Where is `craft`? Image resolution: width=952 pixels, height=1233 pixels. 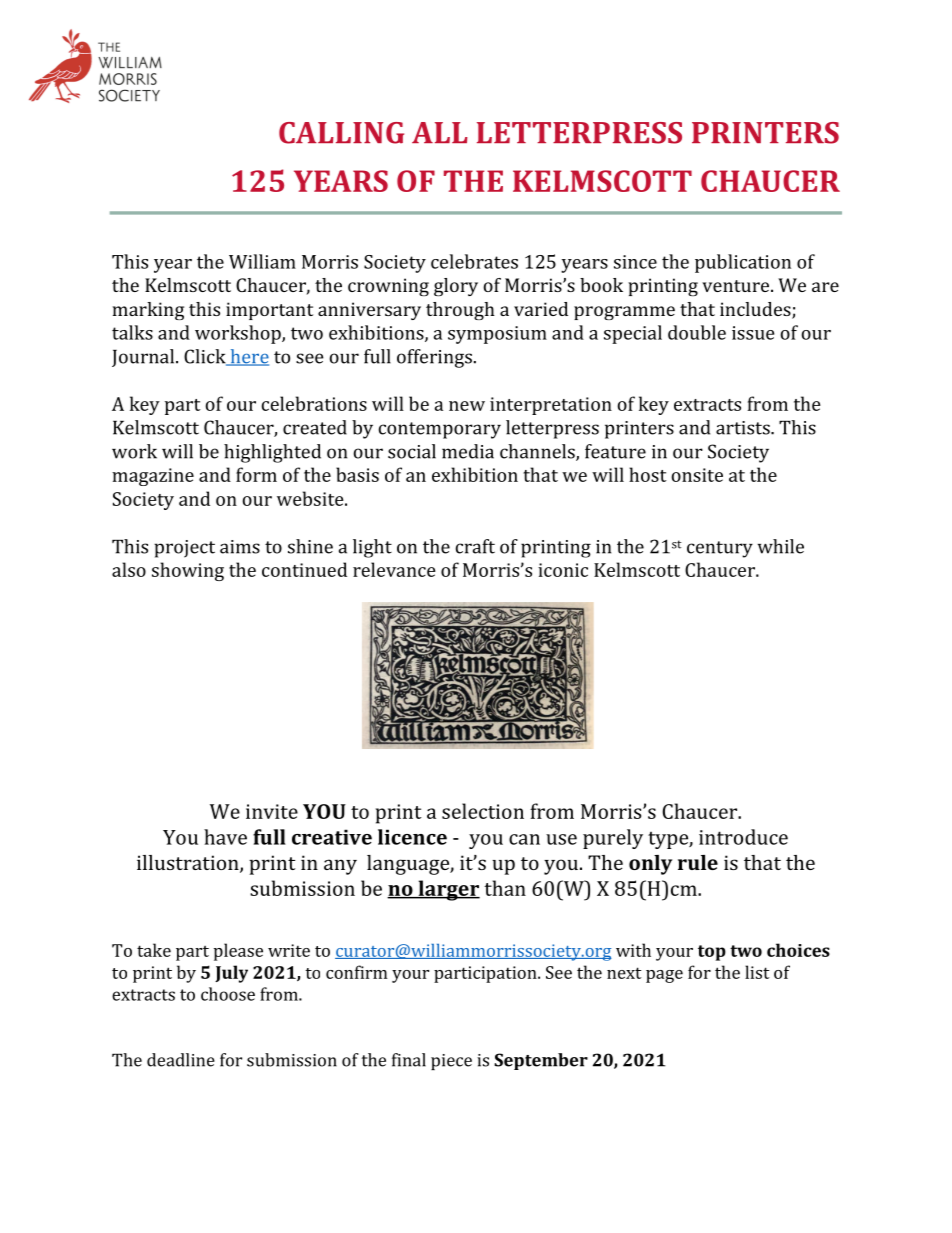 craft is located at coordinates (475, 546).
